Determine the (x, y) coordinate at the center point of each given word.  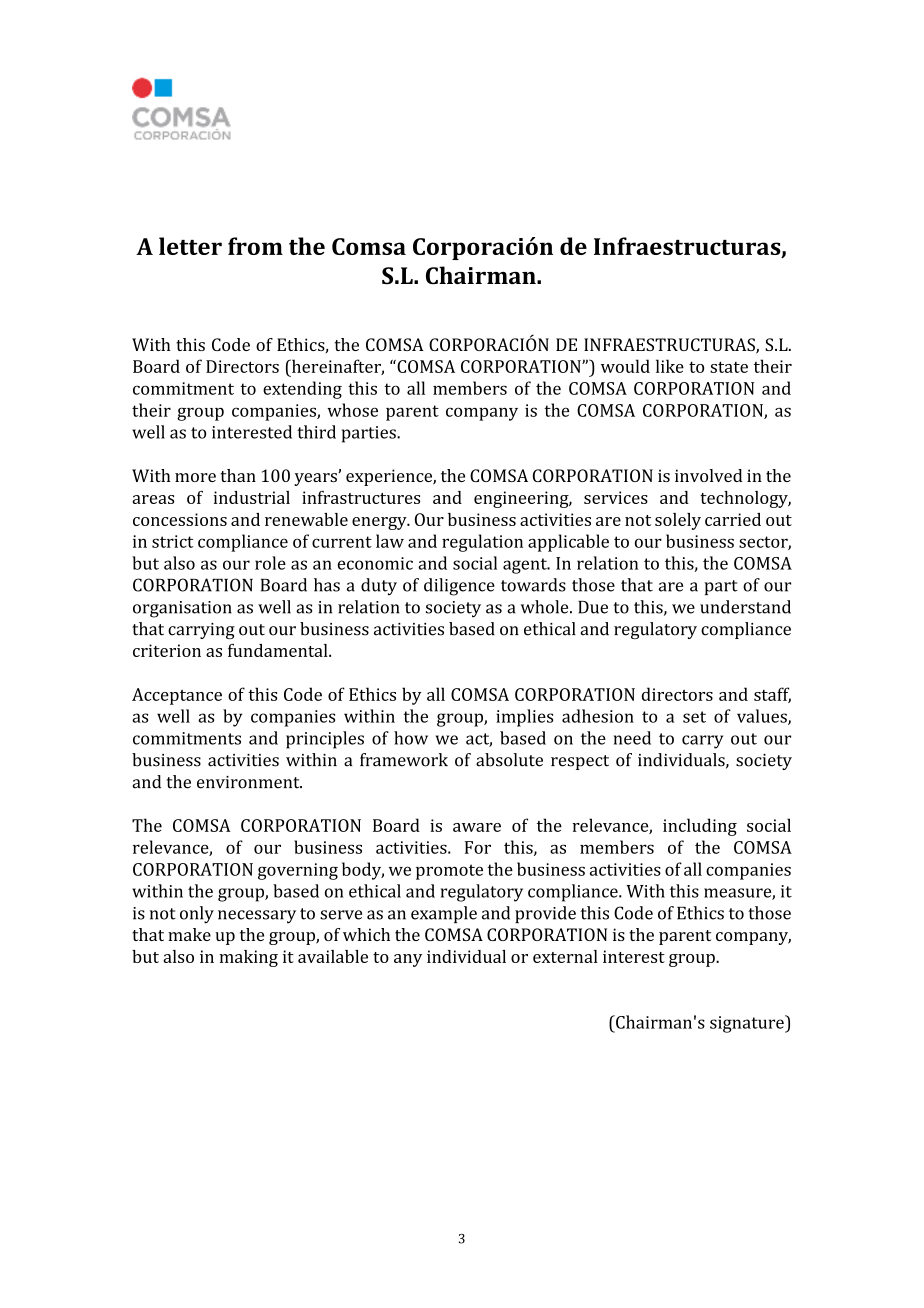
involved (708, 475)
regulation (482, 543)
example (444, 914)
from (255, 246)
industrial (251, 497)
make (189, 934)
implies (524, 718)
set (694, 717)
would (625, 366)
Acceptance (177, 696)
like (670, 366)
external (565, 956)
